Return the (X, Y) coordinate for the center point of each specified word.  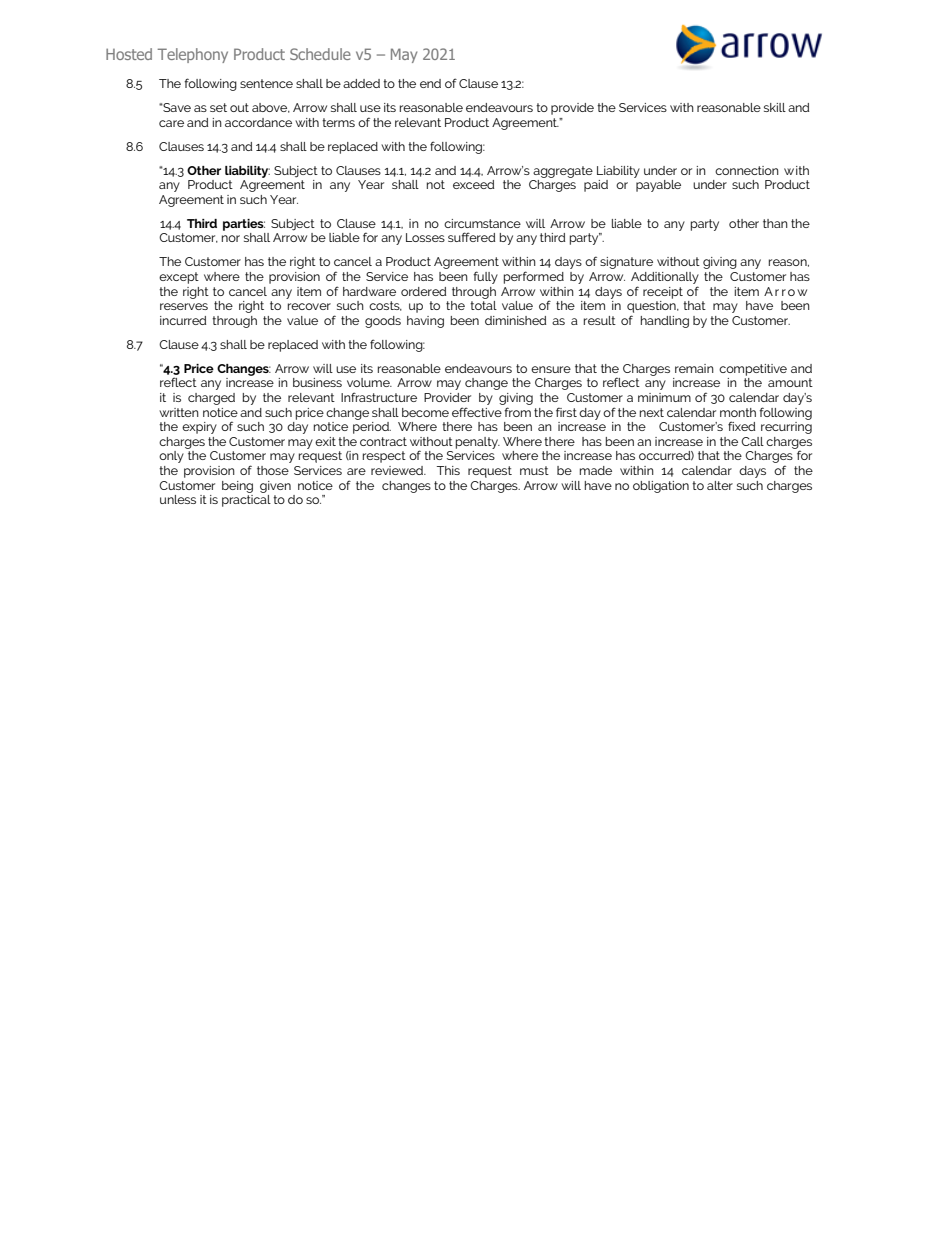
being (237, 487)
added (361, 83)
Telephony (193, 55)
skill (775, 107)
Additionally (665, 278)
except (179, 278)
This (448, 470)
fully (485, 277)
